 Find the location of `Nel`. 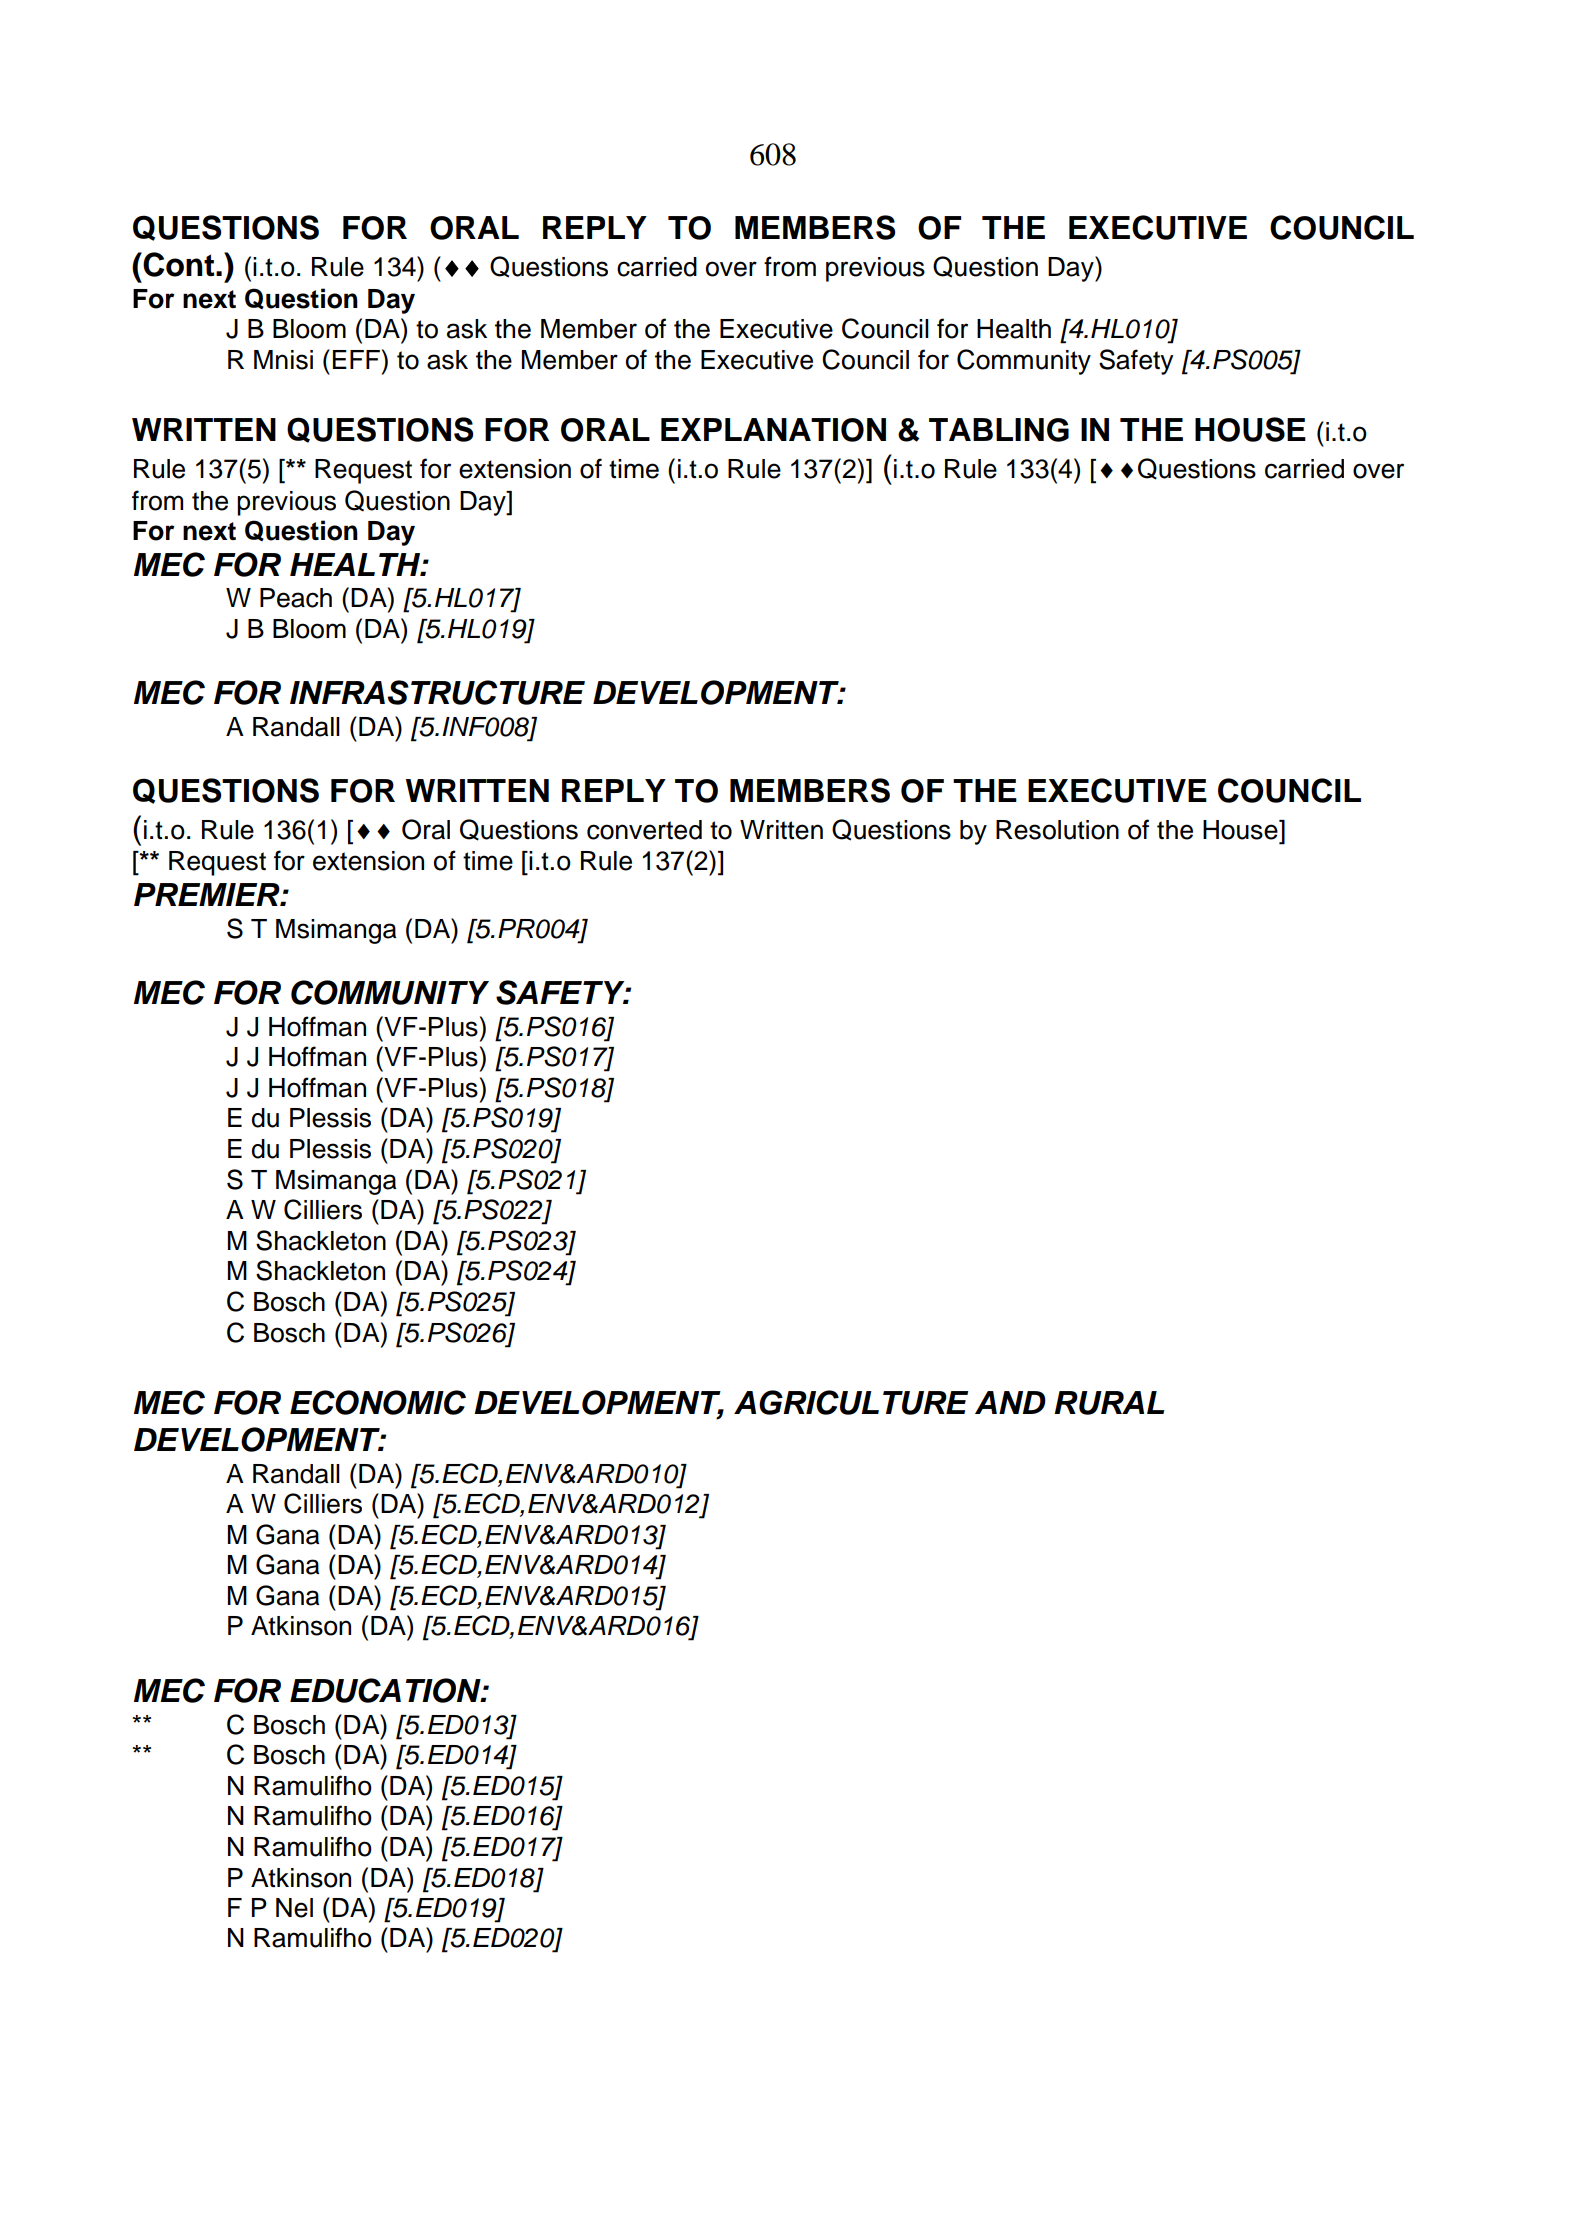

Nel is located at coordinates (294, 1908).
